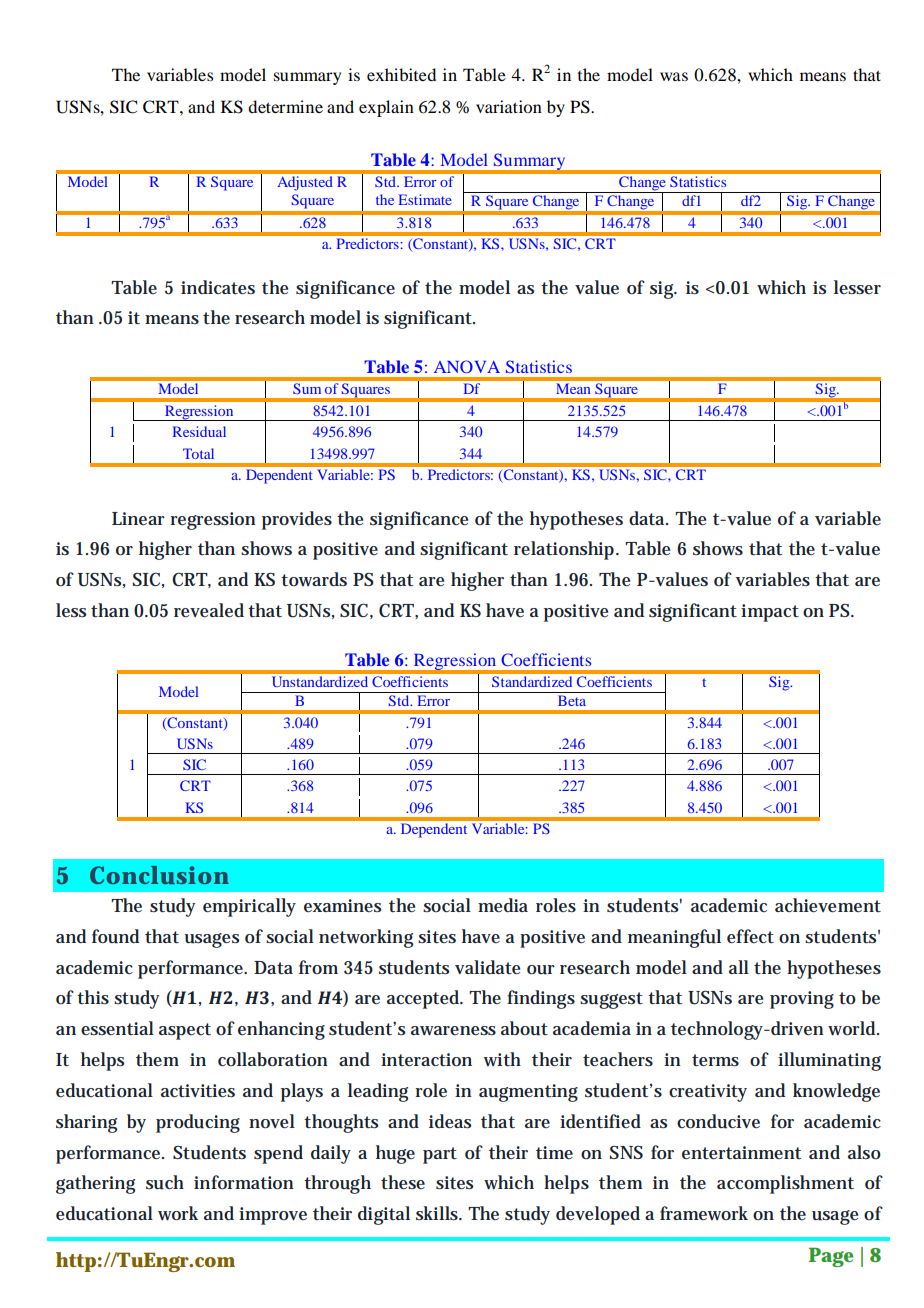 The height and width of the image is (1308, 924). What do you see at coordinates (565, 550) in the image?
I see `relationship` at bounding box center [565, 550].
